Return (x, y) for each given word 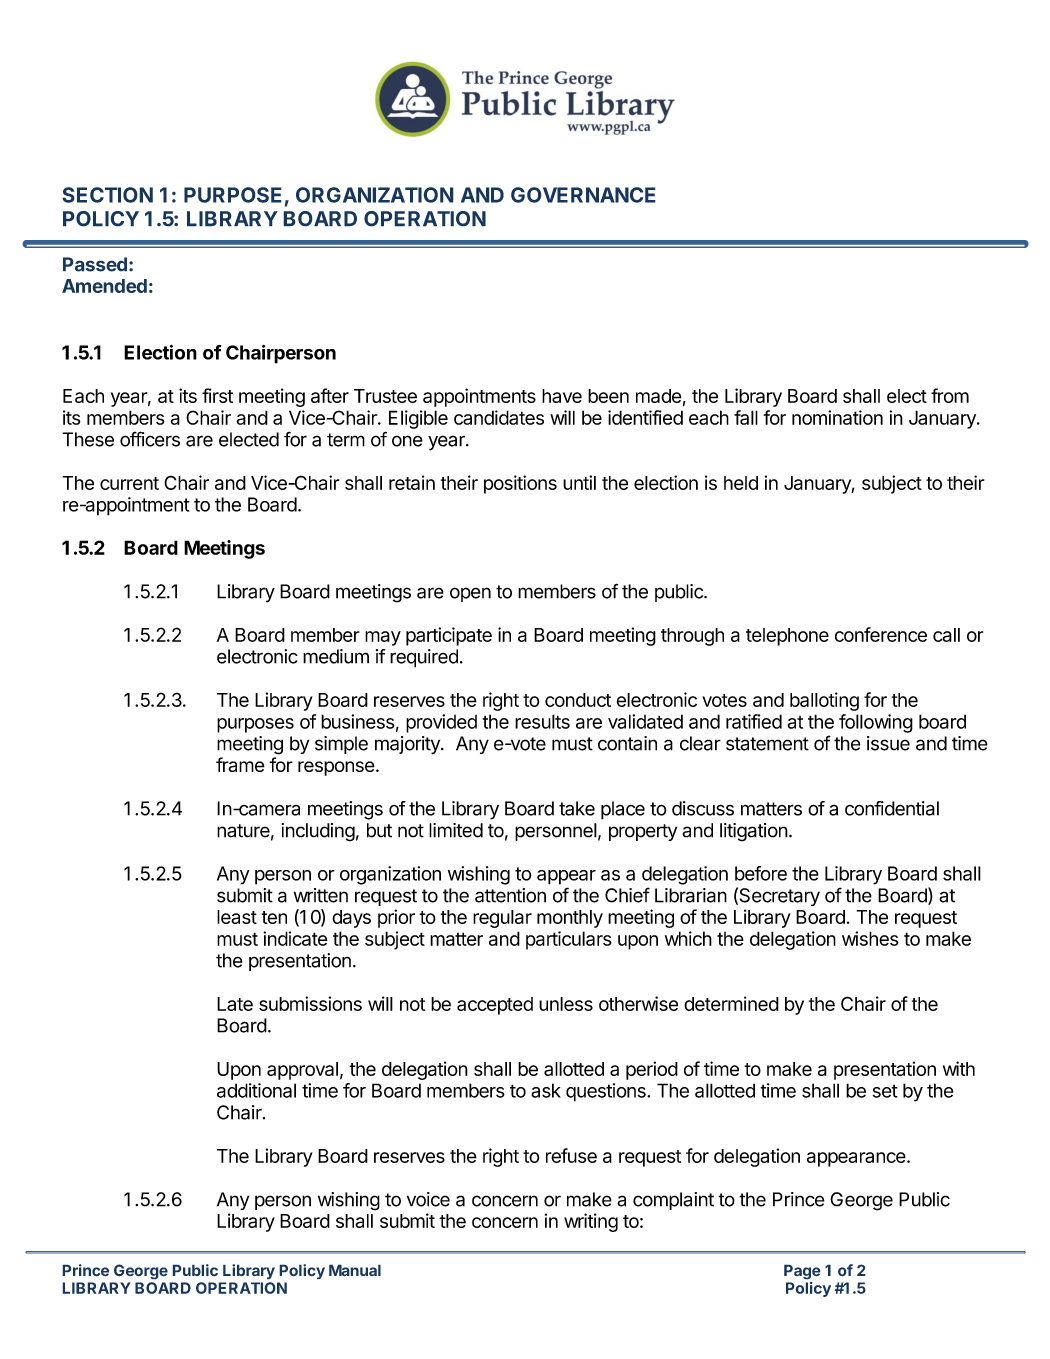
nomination (837, 417)
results (542, 721)
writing (591, 1222)
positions (520, 484)
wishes (870, 938)
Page (802, 1272)
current (129, 483)
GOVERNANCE (583, 195)
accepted (495, 1006)
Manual (355, 1270)
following (876, 723)
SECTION (107, 195)
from (950, 395)
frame (240, 764)
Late (235, 1004)
